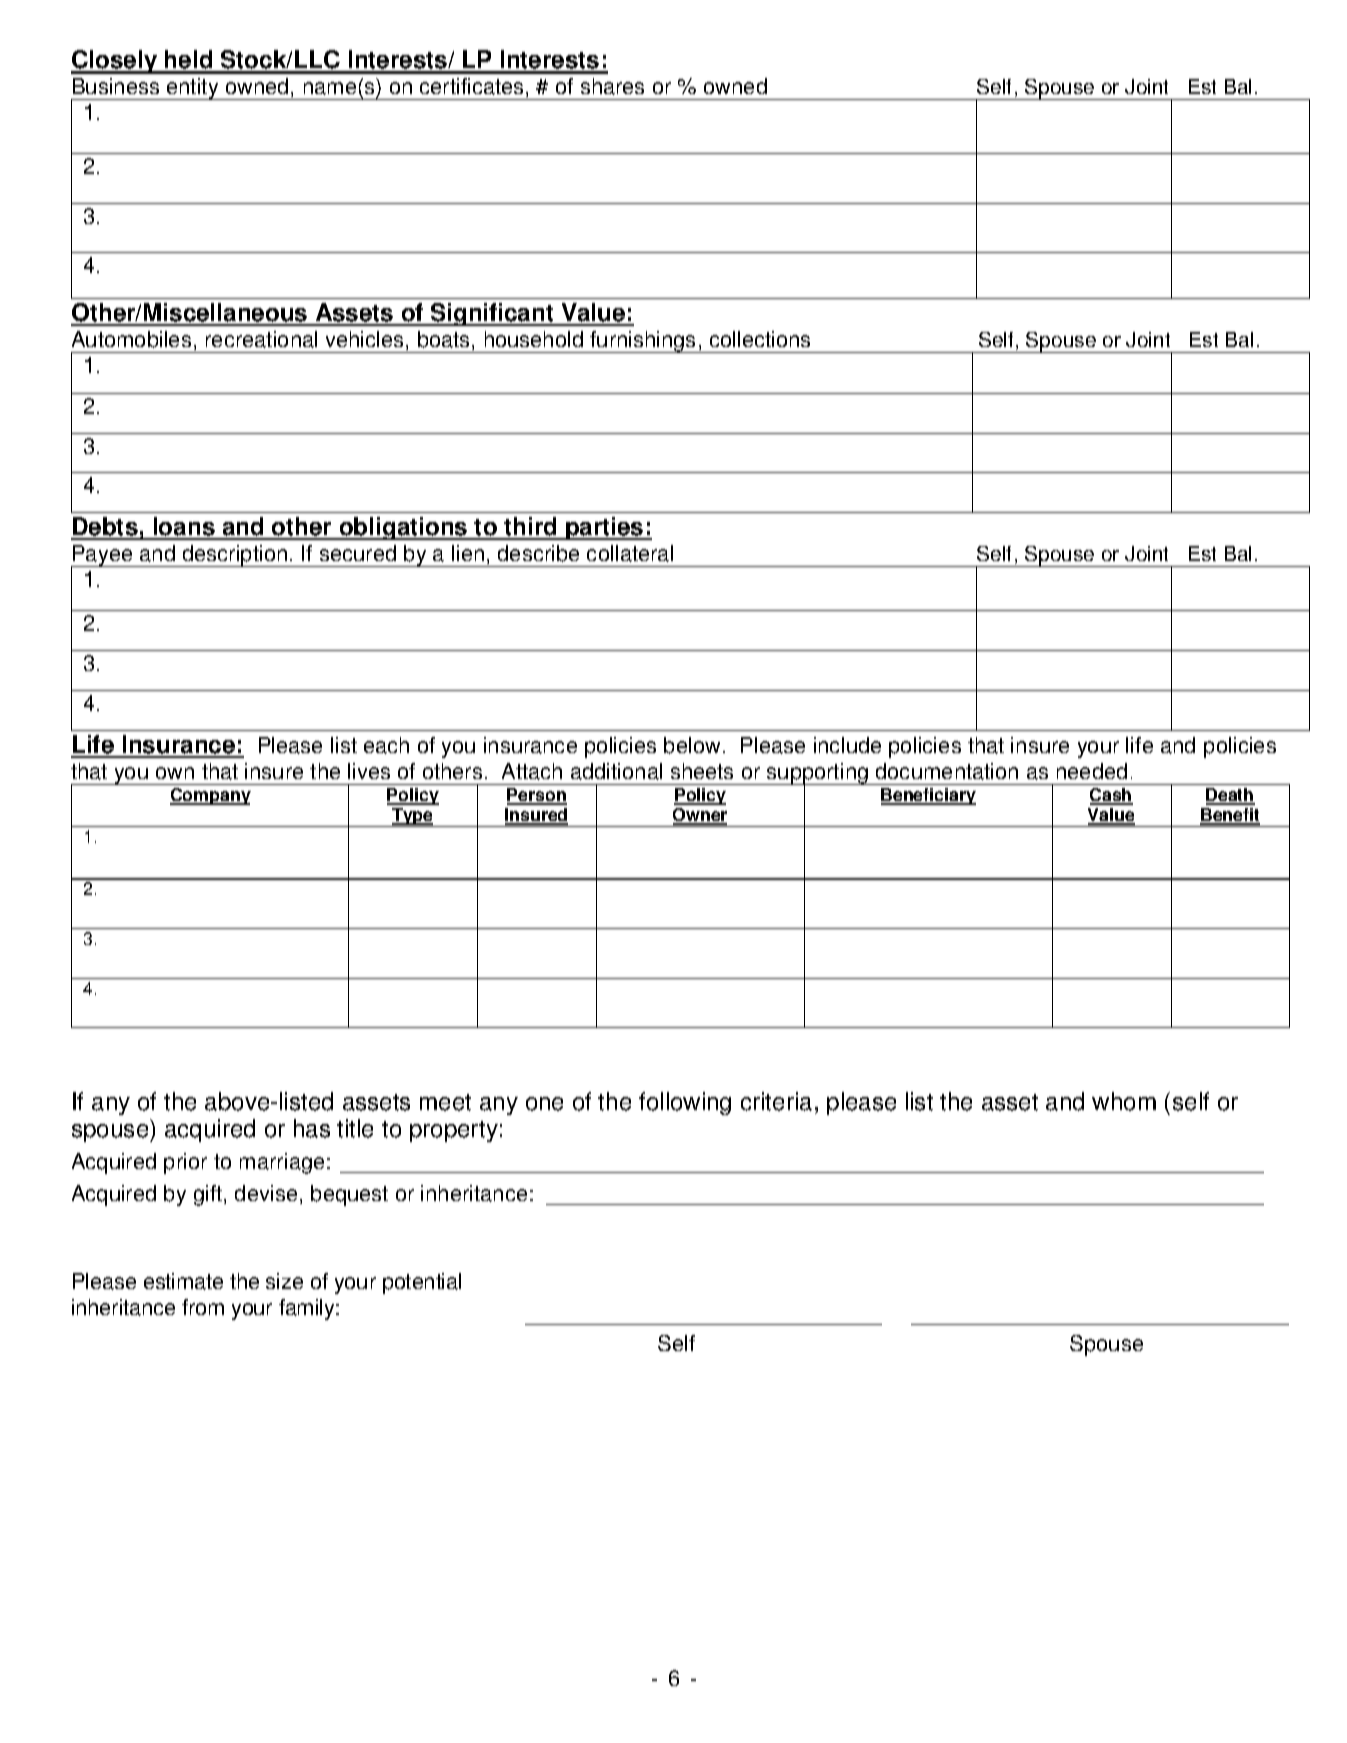 Image resolution: width=1347 pixels, height=1743 pixels. Describe the element at coordinates (235, 556) in the screenshot. I see `description` at that location.
